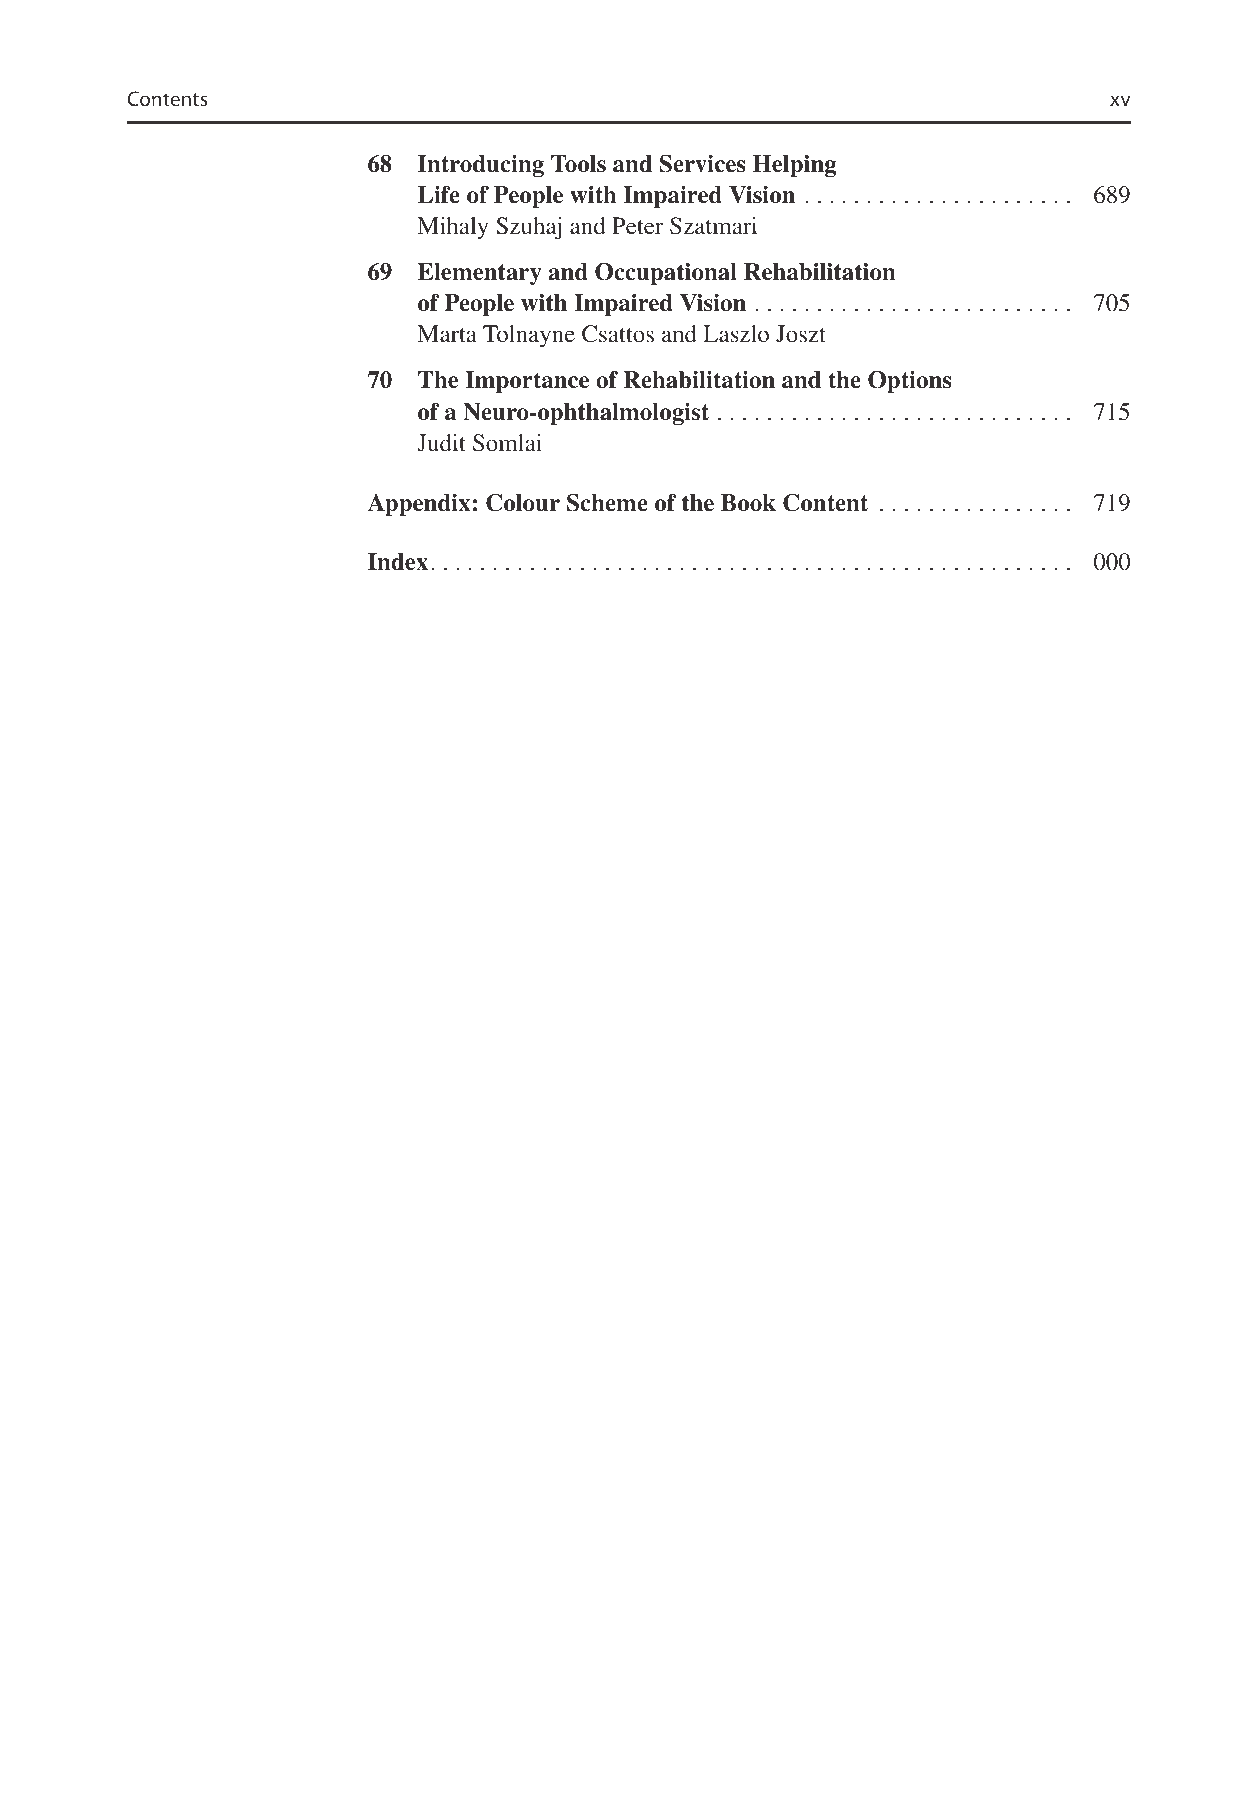 This screenshot has height=1795, width=1258. What do you see at coordinates (452, 228) in the screenshot?
I see `Mihaly` at bounding box center [452, 228].
